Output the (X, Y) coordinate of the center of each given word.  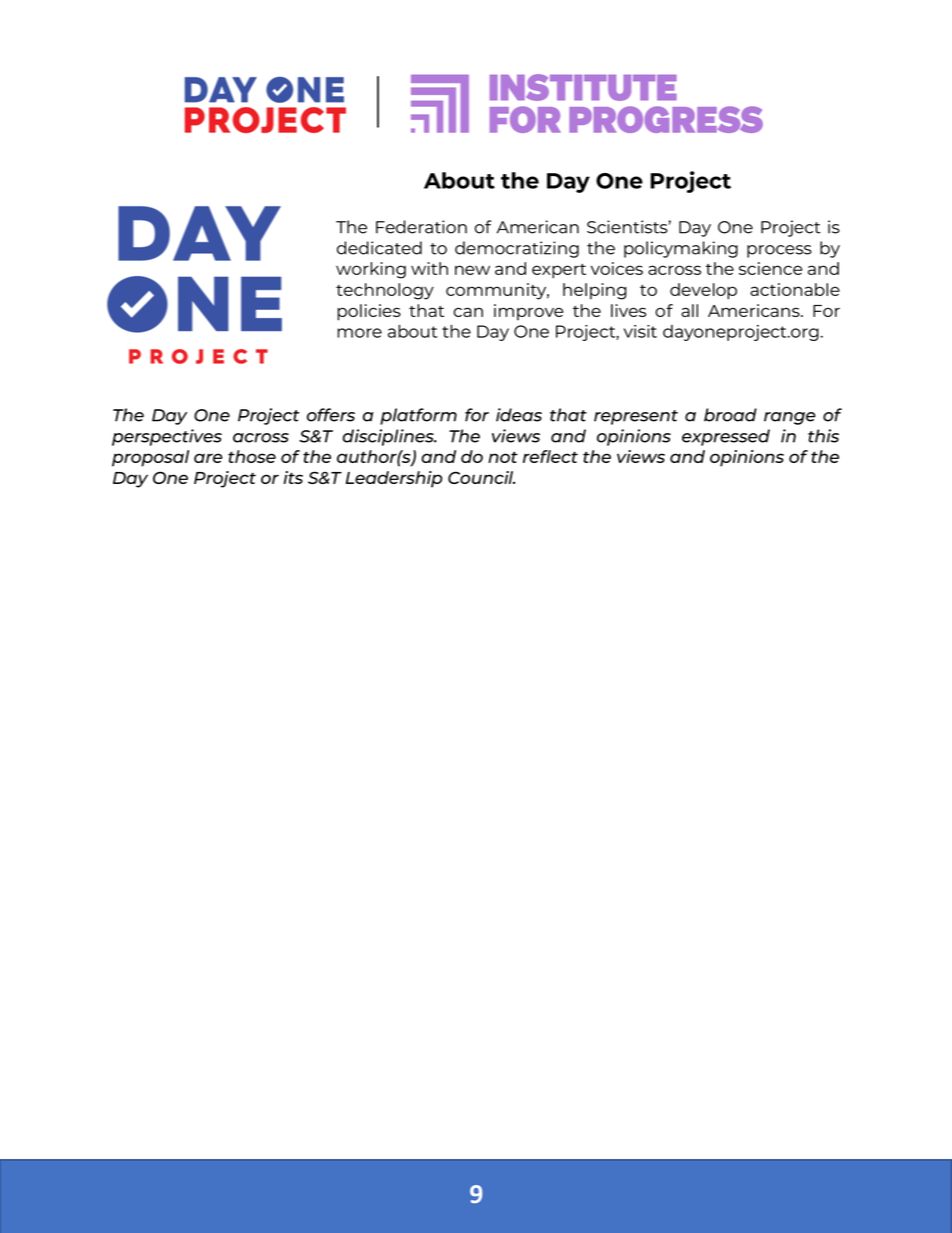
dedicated (379, 248)
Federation (421, 227)
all (689, 310)
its (293, 477)
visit (640, 331)
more (359, 333)
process (779, 251)
